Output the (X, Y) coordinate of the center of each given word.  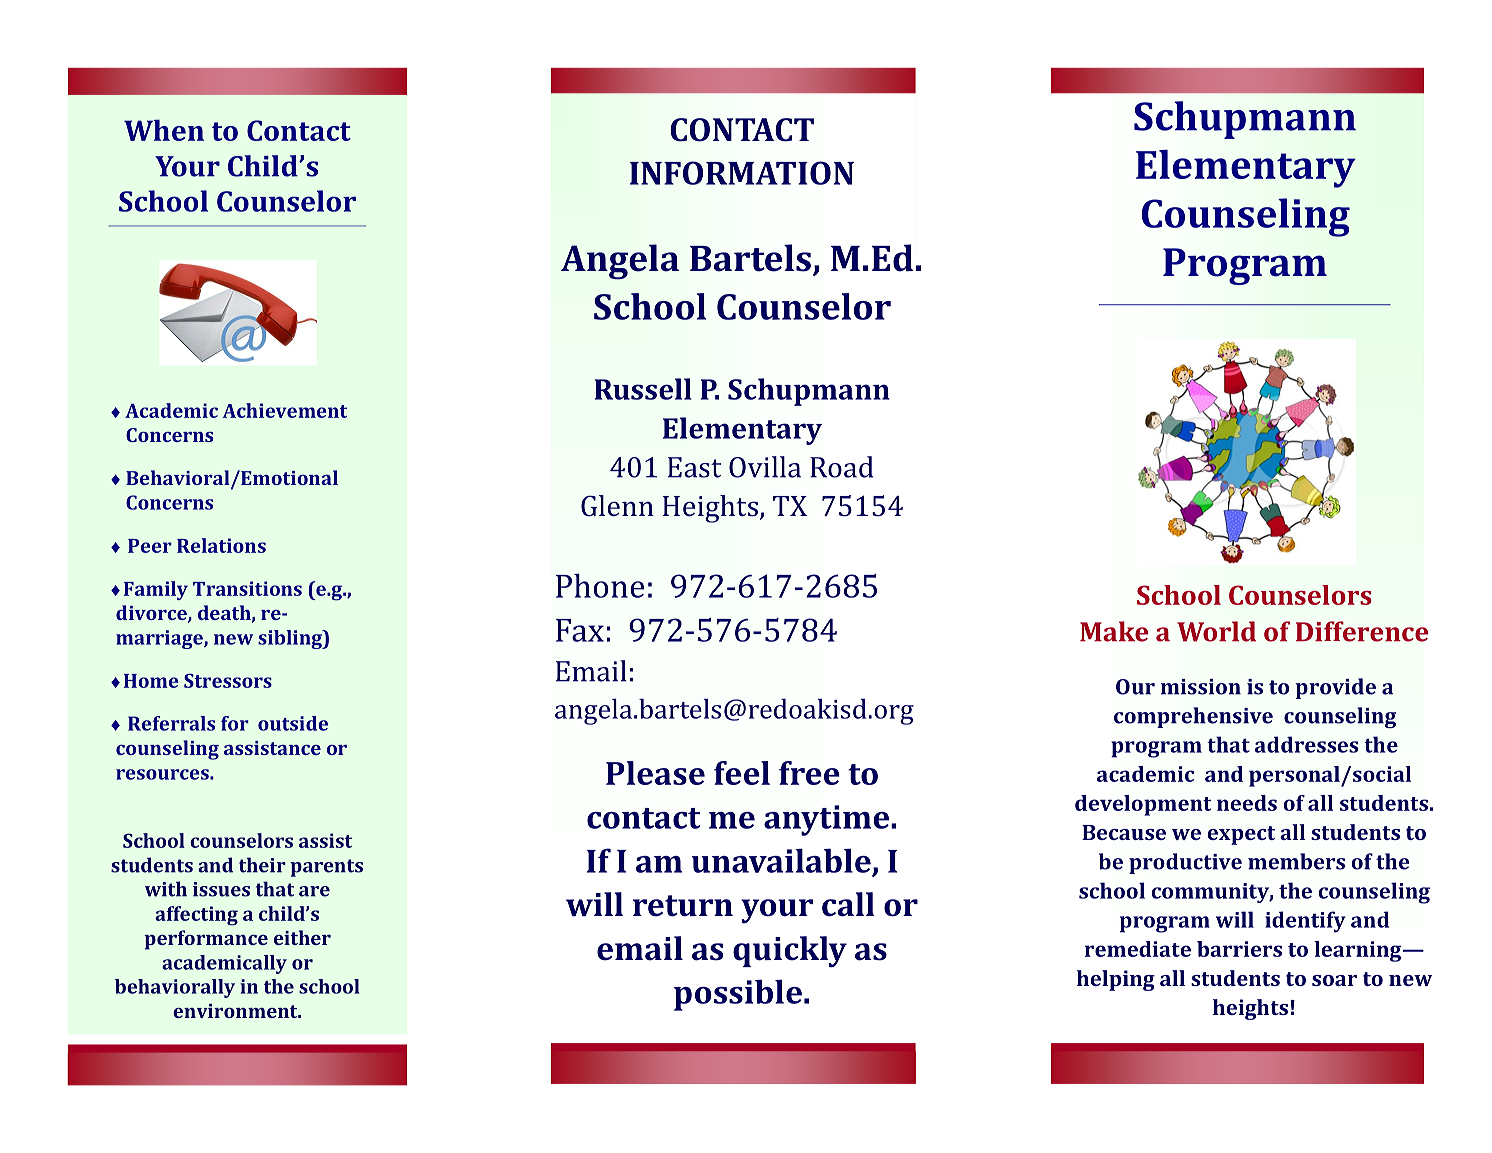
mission (1201, 687)
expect (1241, 835)
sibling (291, 639)
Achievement (285, 410)
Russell (643, 389)
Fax (580, 630)
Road (842, 467)
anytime (826, 820)
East (694, 467)
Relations (221, 545)
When (164, 130)
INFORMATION (742, 173)
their (262, 865)
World (1216, 631)
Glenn (617, 505)
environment (236, 1011)
